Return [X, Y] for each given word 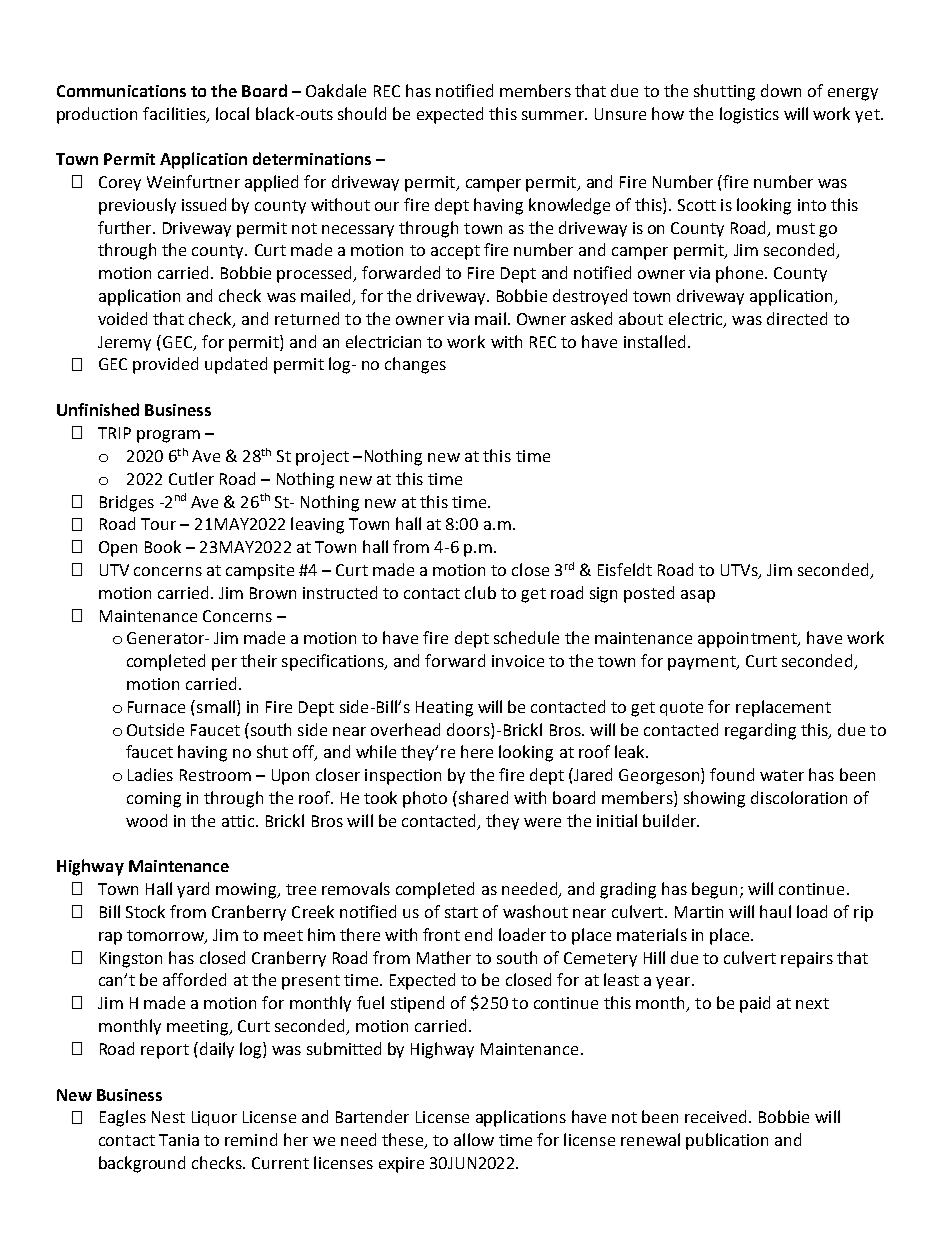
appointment [748, 640]
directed [797, 318]
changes [415, 365]
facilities [175, 114]
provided [165, 365]
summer [554, 115]
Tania [179, 1140]
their [259, 660]
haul [775, 911]
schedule [526, 637]
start [461, 912]
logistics [749, 115]
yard [193, 890]
